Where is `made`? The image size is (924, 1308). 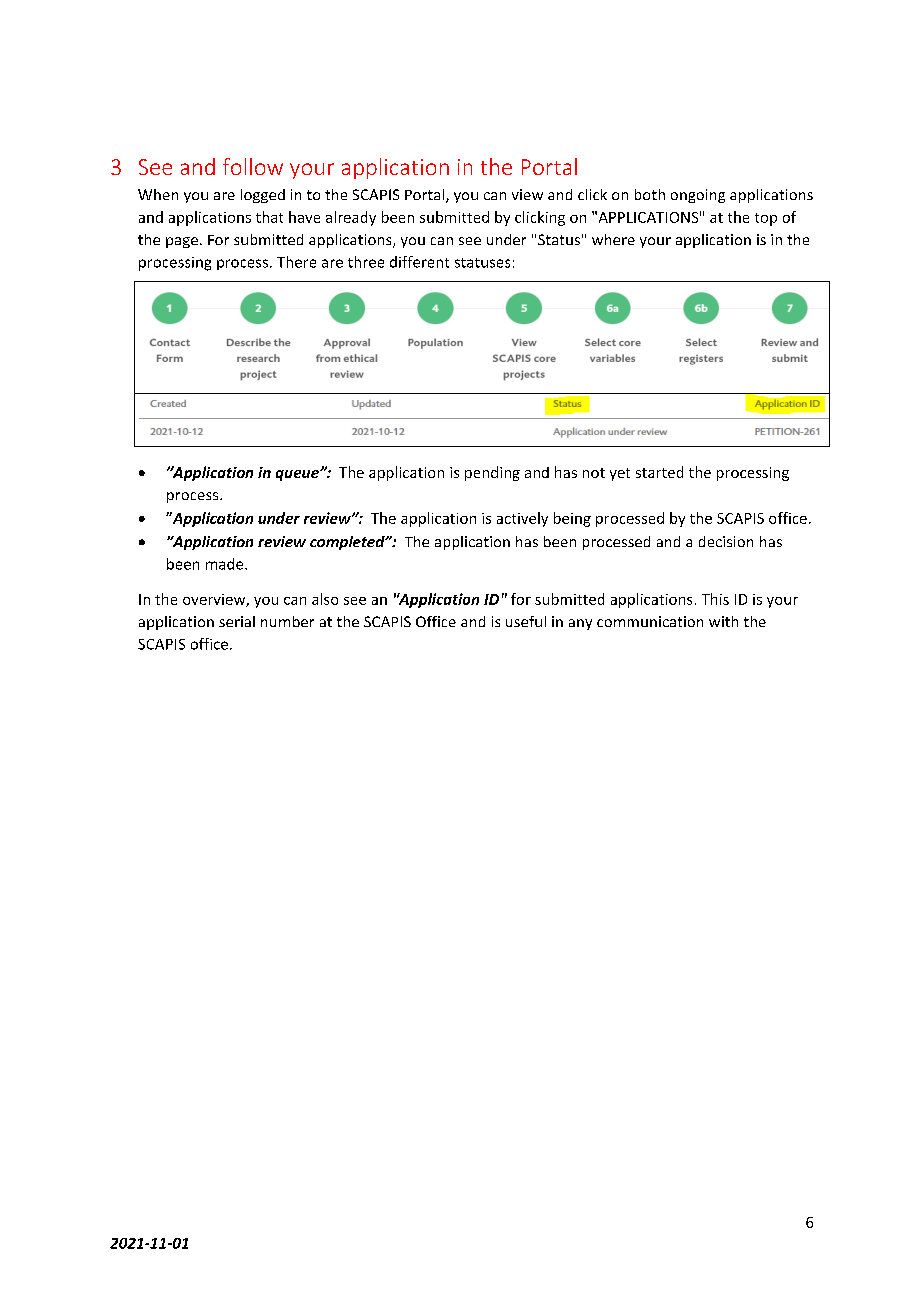
made is located at coordinates (226, 564).
